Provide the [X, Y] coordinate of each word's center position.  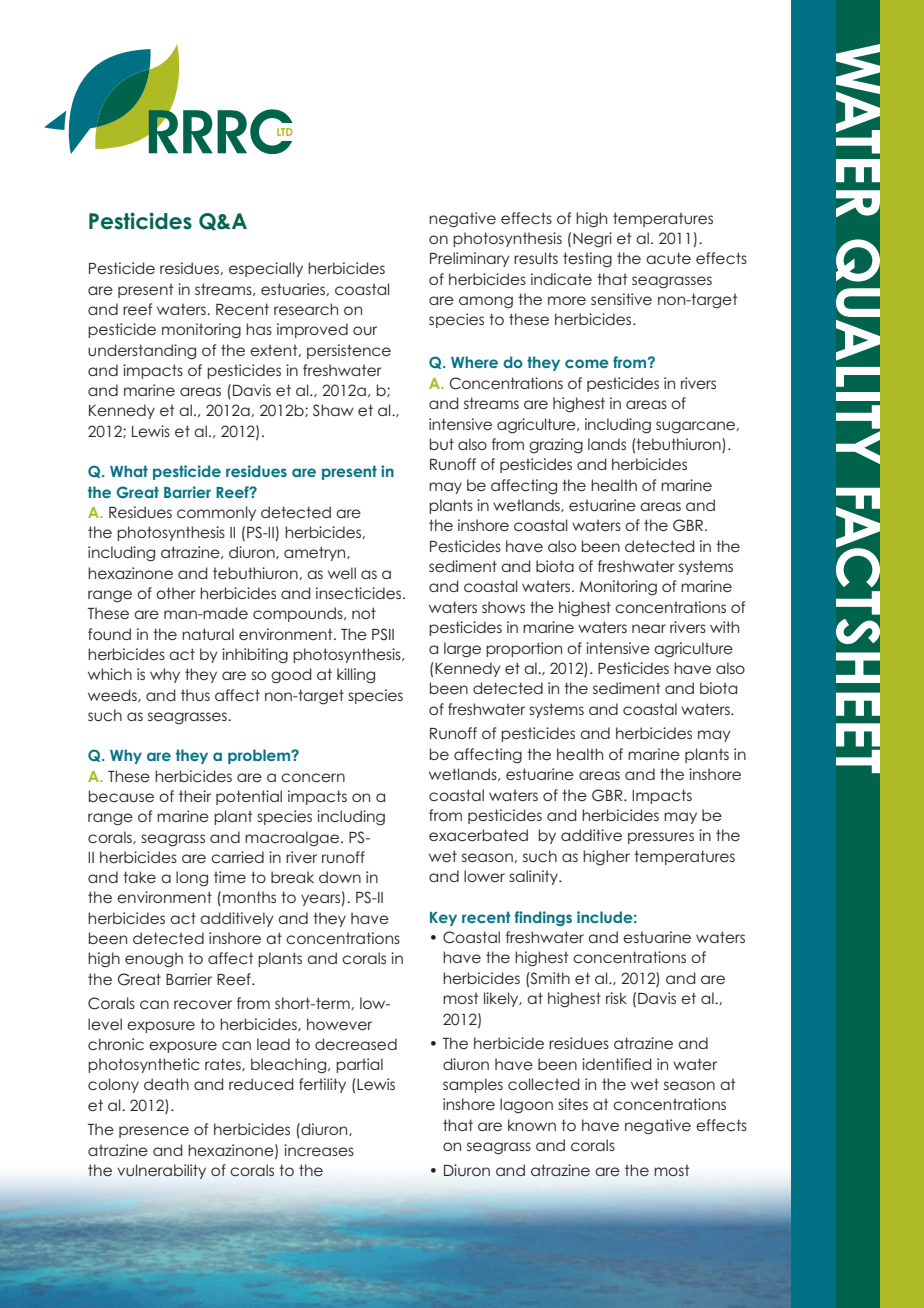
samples [473, 1085]
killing [356, 676]
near [649, 628]
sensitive [621, 299]
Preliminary [470, 259]
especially [266, 269]
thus [195, 695]
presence [154, 1132]
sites [573, 1104]
